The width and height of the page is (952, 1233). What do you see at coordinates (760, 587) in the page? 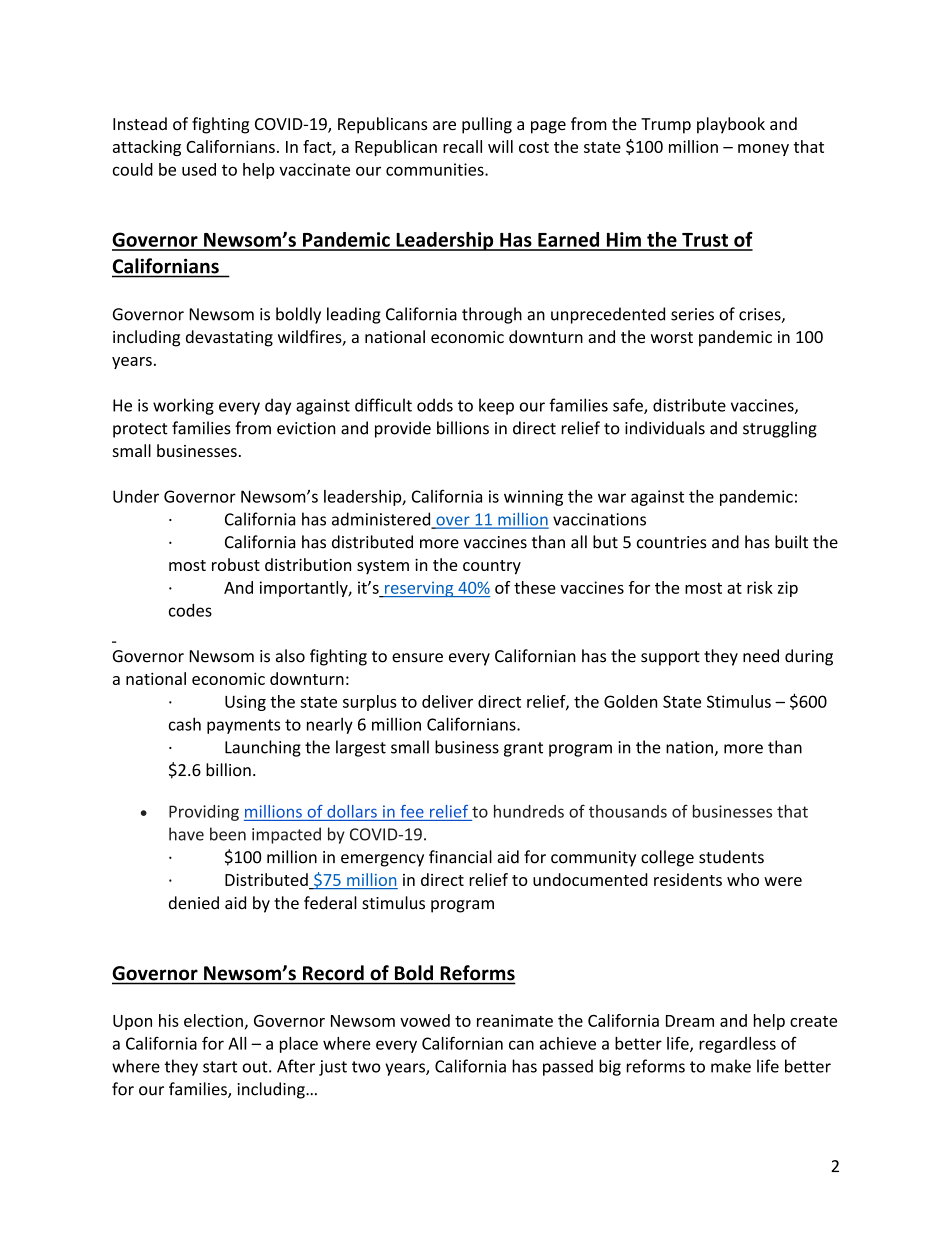
I see `risk` at bounding box center [760, 587].
